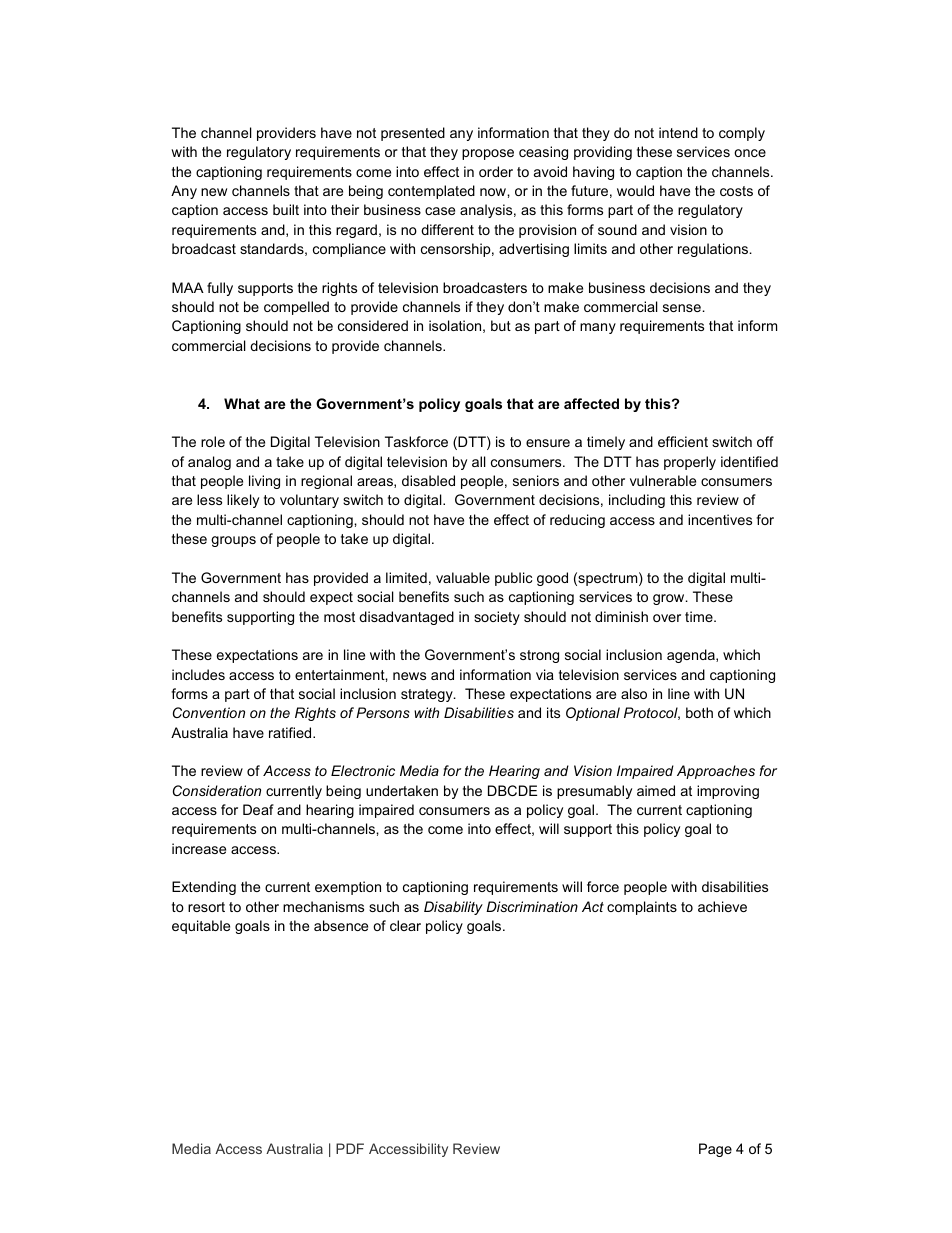 The image size is (952, 1233). Describe the element at coordinates (497, 618) in the screenshot. I see `society` at that location.
